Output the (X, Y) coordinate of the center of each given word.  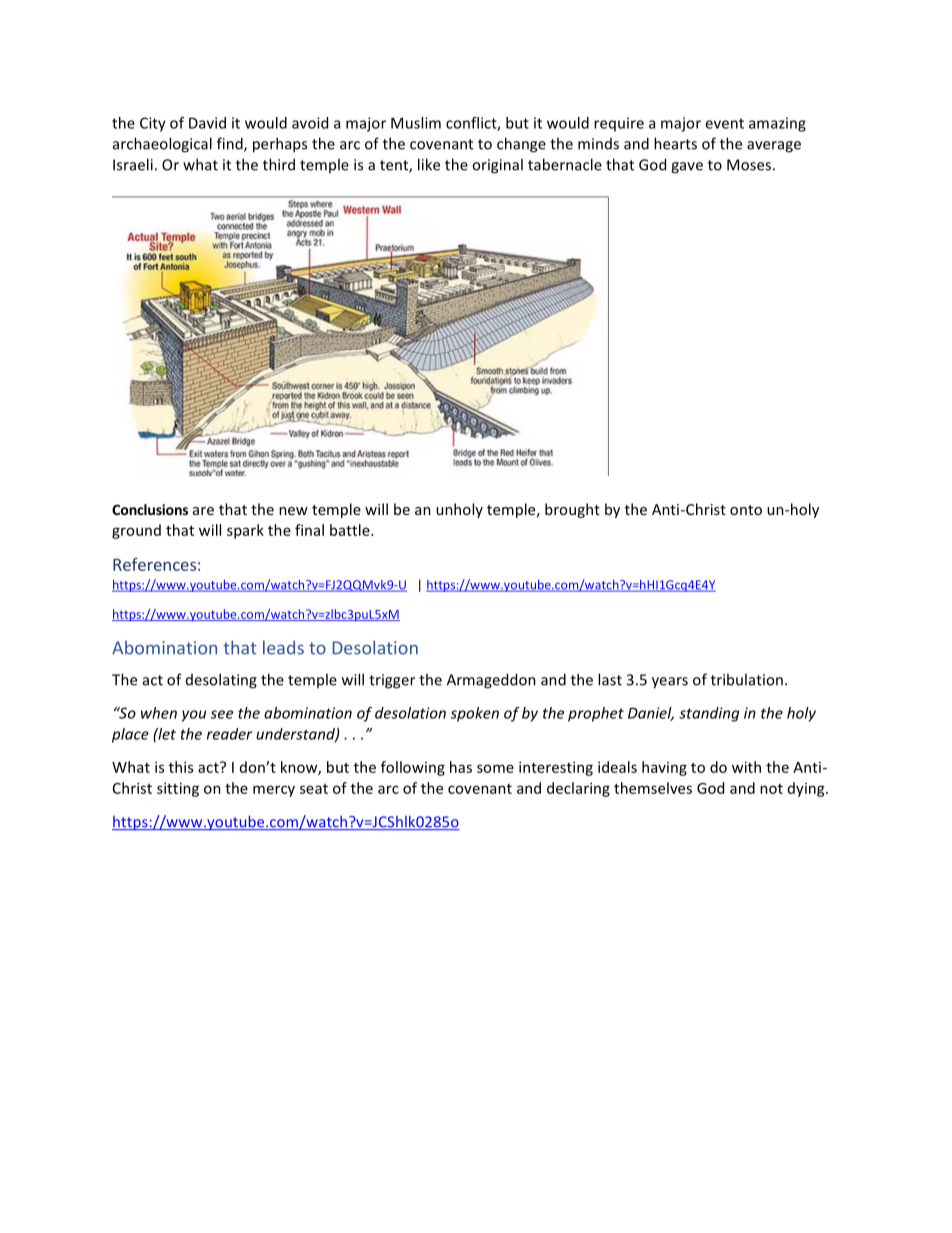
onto (746, 510)
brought (572, 510)
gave (687, 168)
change (521, 145)
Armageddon (491, 681)
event (724, 123)
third (279, 164)
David (207, 123)
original (497, 166)
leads (283, 647)
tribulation (747, 679)
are (203, 511)
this (181, 767)
